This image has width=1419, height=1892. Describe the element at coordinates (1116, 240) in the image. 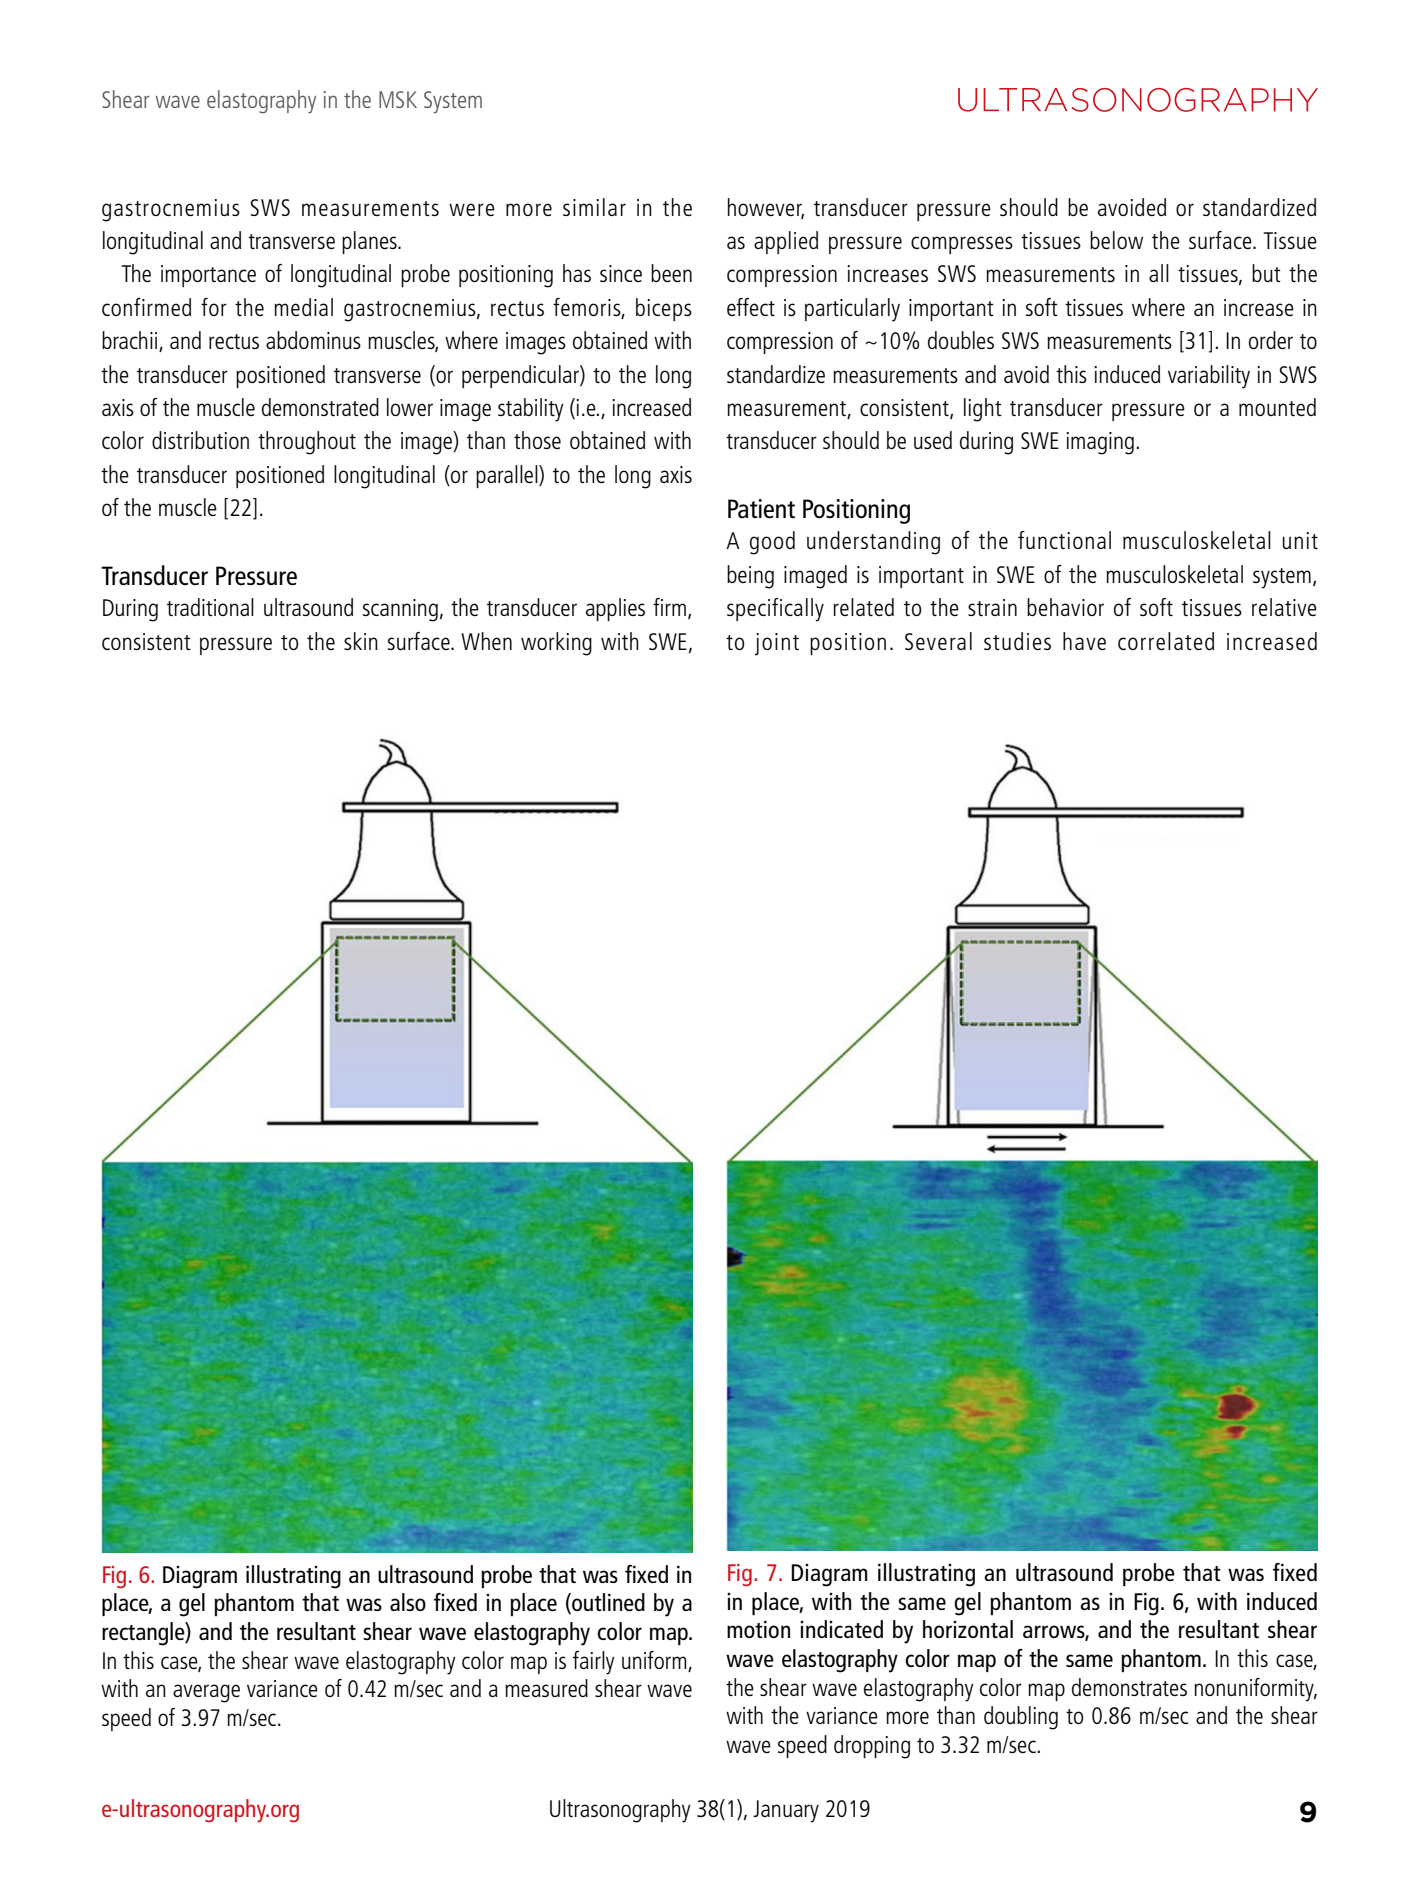

I see `below` at that location.
